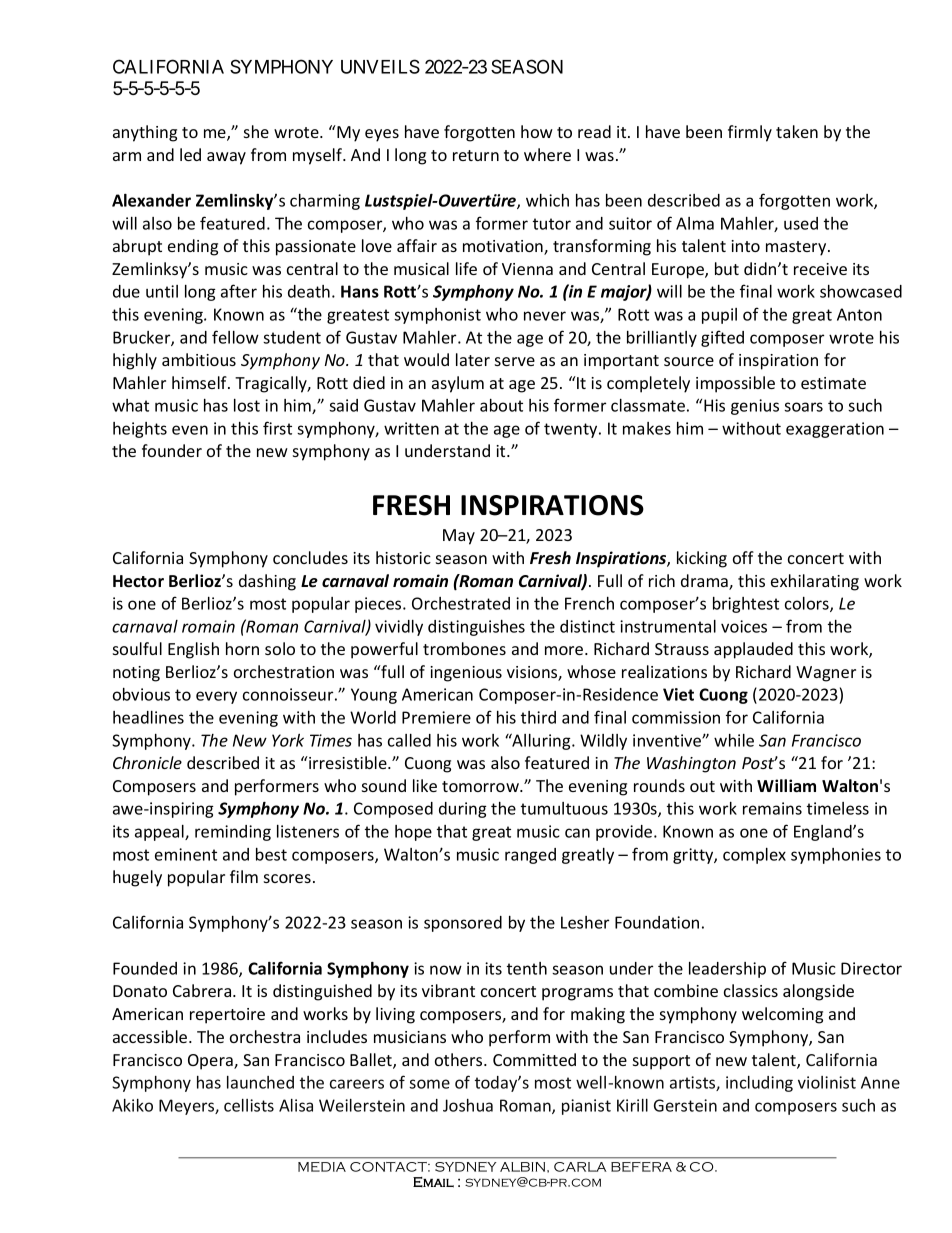 This screenshot has width=952, height=1233. What do you see at coordinates (242, 648) in the screenshot?
I see `horn` at bounding box center [242, 648].
